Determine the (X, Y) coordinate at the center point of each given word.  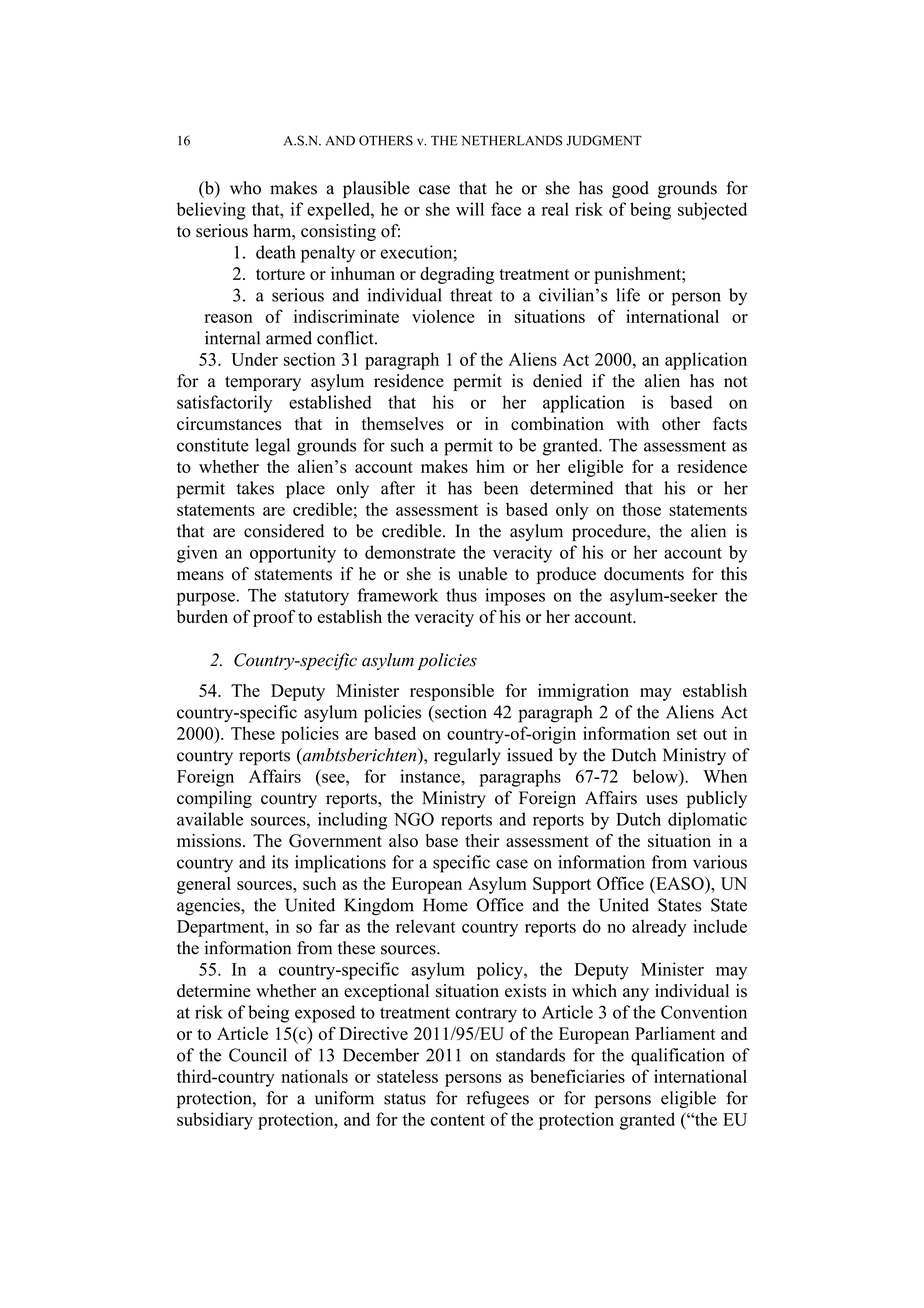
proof (274, 618)
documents (644, 574)
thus (461, 595)
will (470, 209)
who (245, 188)
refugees (498, 1099)
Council (258, 1055)
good (630, 189)
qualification (678, 1057)
